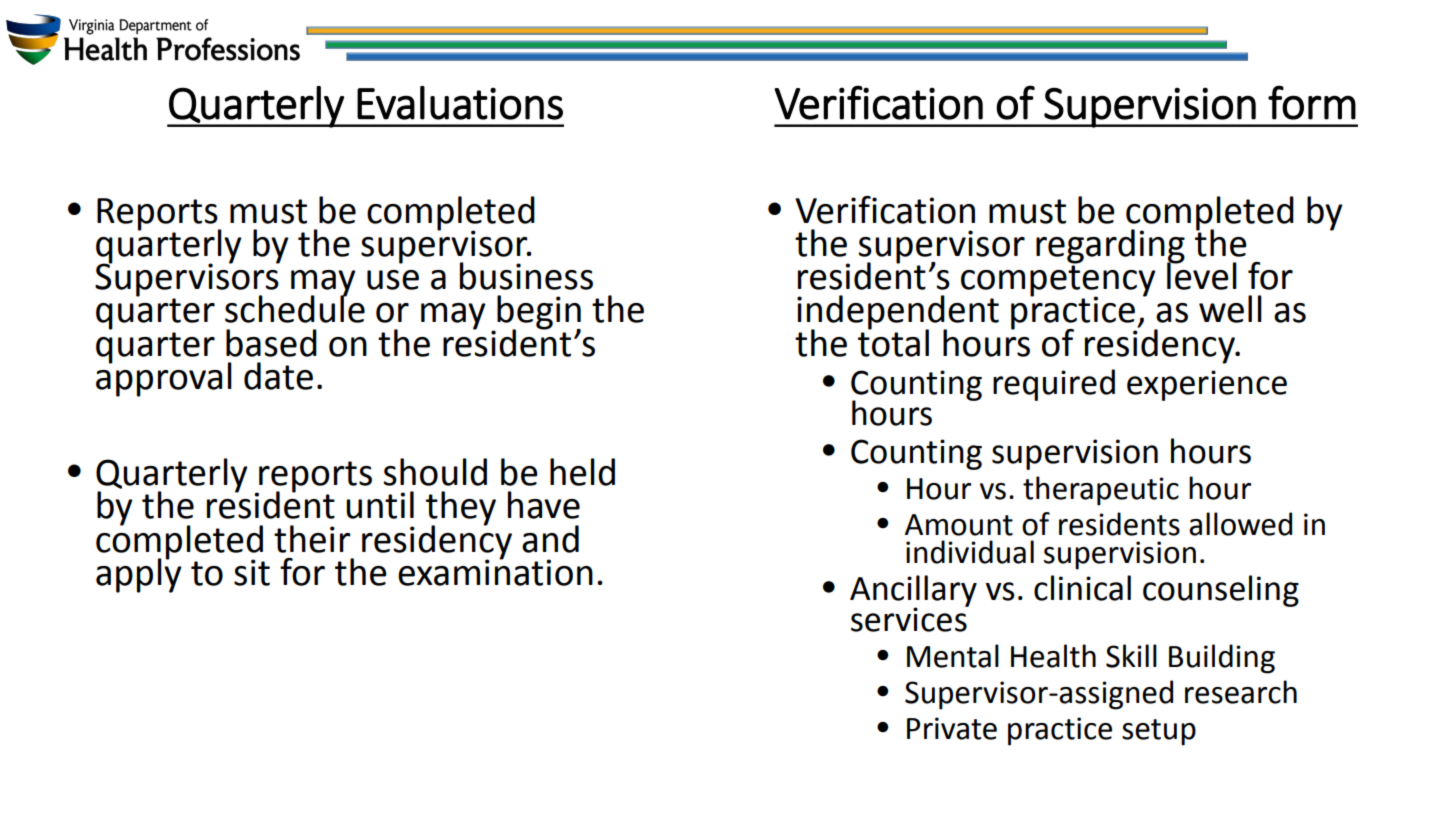 The image size is (1456, 819). What do you see at coordinates (1221, 591) in the document?
I see `counseling` at bounding box center [1221, 591].
